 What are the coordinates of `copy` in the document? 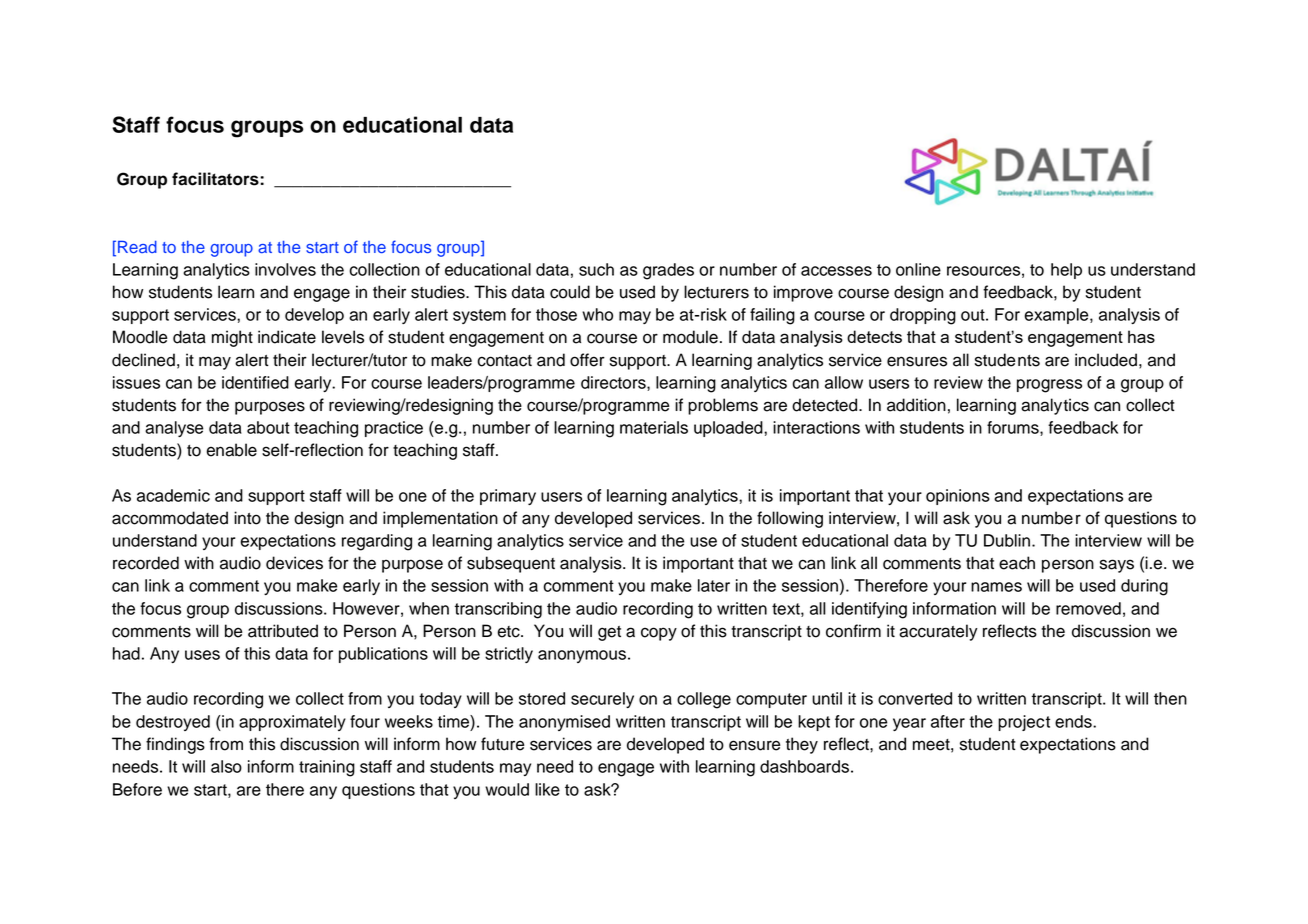 It's located at (659, 634).
